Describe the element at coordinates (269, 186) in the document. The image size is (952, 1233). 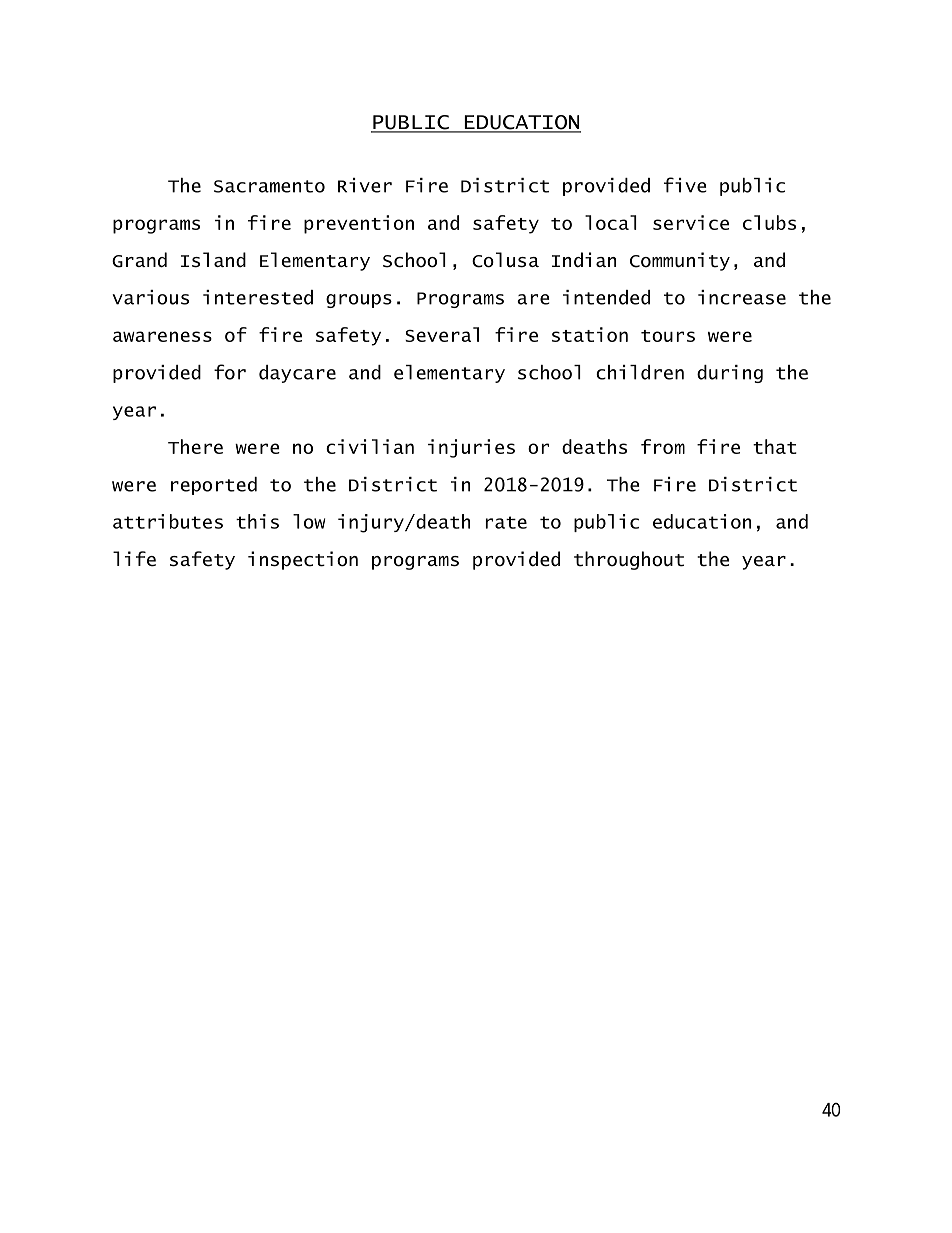
I see `Sacramento` at that location.
